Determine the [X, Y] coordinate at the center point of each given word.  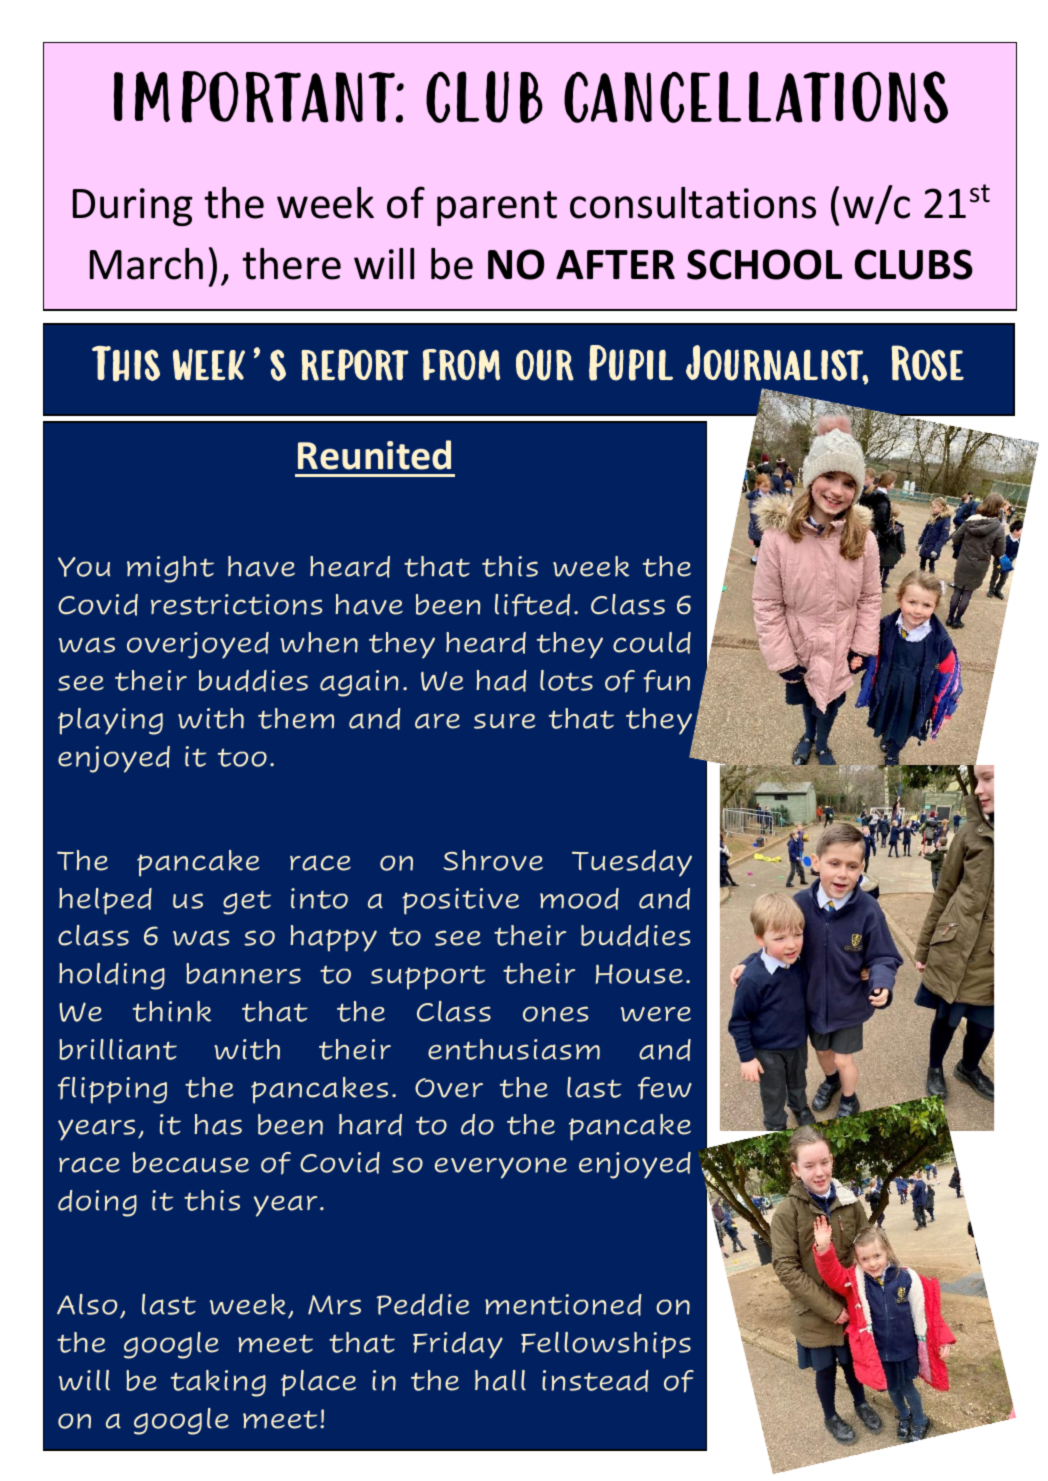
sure [504, 721]
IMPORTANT [255, 97]
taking [218, 1383]
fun [666, 681]
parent [497, 208]
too [242, 757]
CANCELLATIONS [756, 97]
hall [500, 1380]
